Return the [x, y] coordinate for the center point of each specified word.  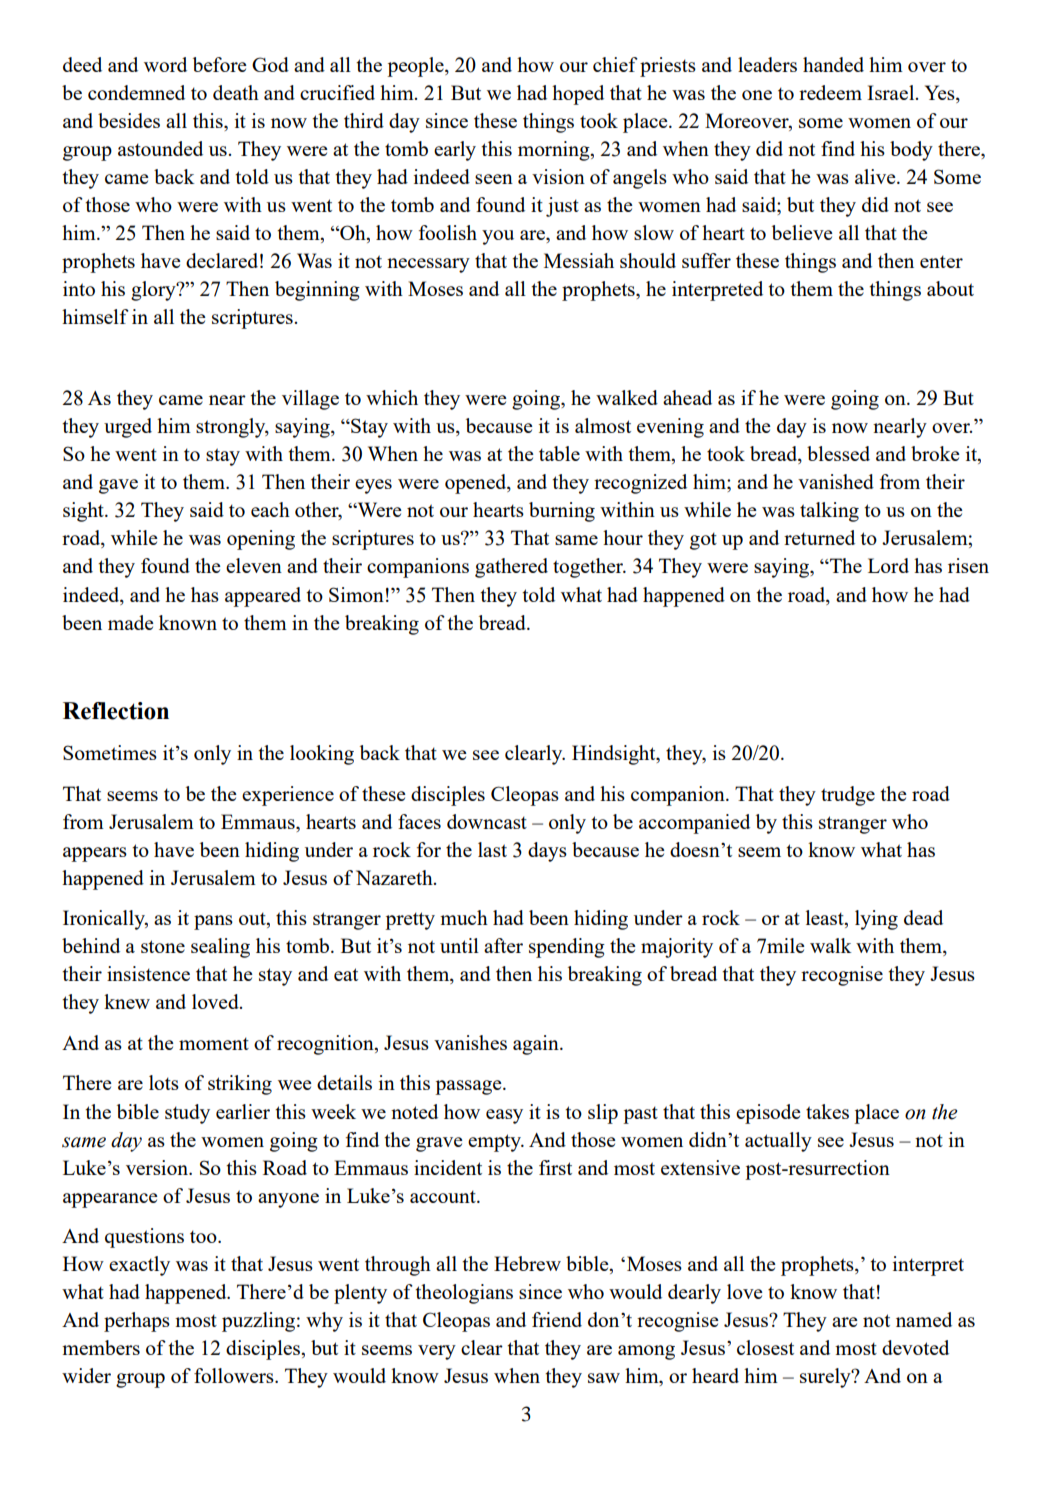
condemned [136, 92]
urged [128, 428]
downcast [487, 821]
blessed [838, 453]
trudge [848, 796]
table [559, 453]
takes [827, 1111]
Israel [892, 92]
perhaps [137, 1322]
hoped [578, 95]
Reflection [116, 711]
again [537, 1045]
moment [214, 1043]
